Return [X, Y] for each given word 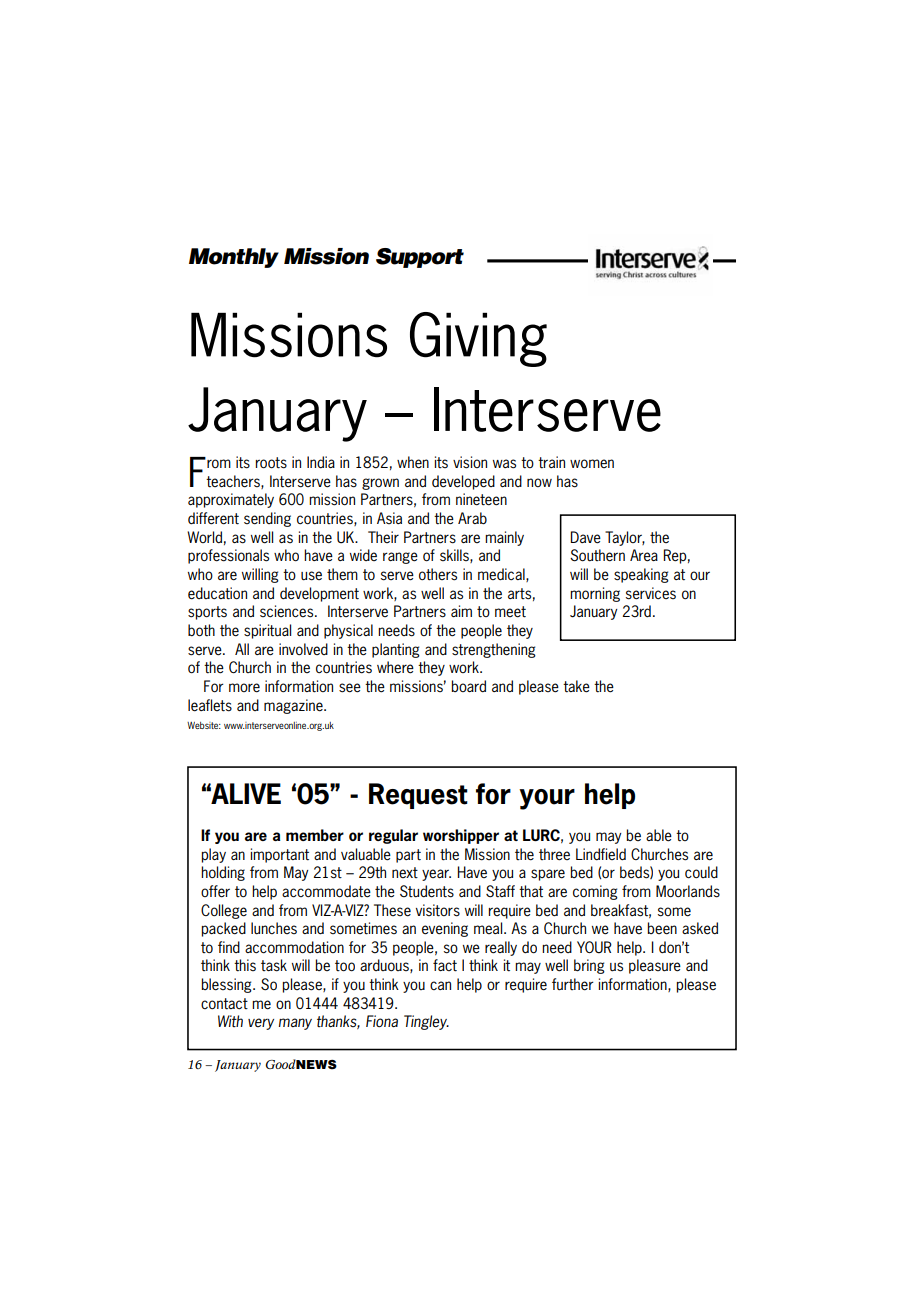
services [651, 593]
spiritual [267, 631]
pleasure [655, 966]
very [261, 1024]
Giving [478, 339]
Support [420, 258]
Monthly [234, 258]
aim [461, 611]
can [440, 985]
